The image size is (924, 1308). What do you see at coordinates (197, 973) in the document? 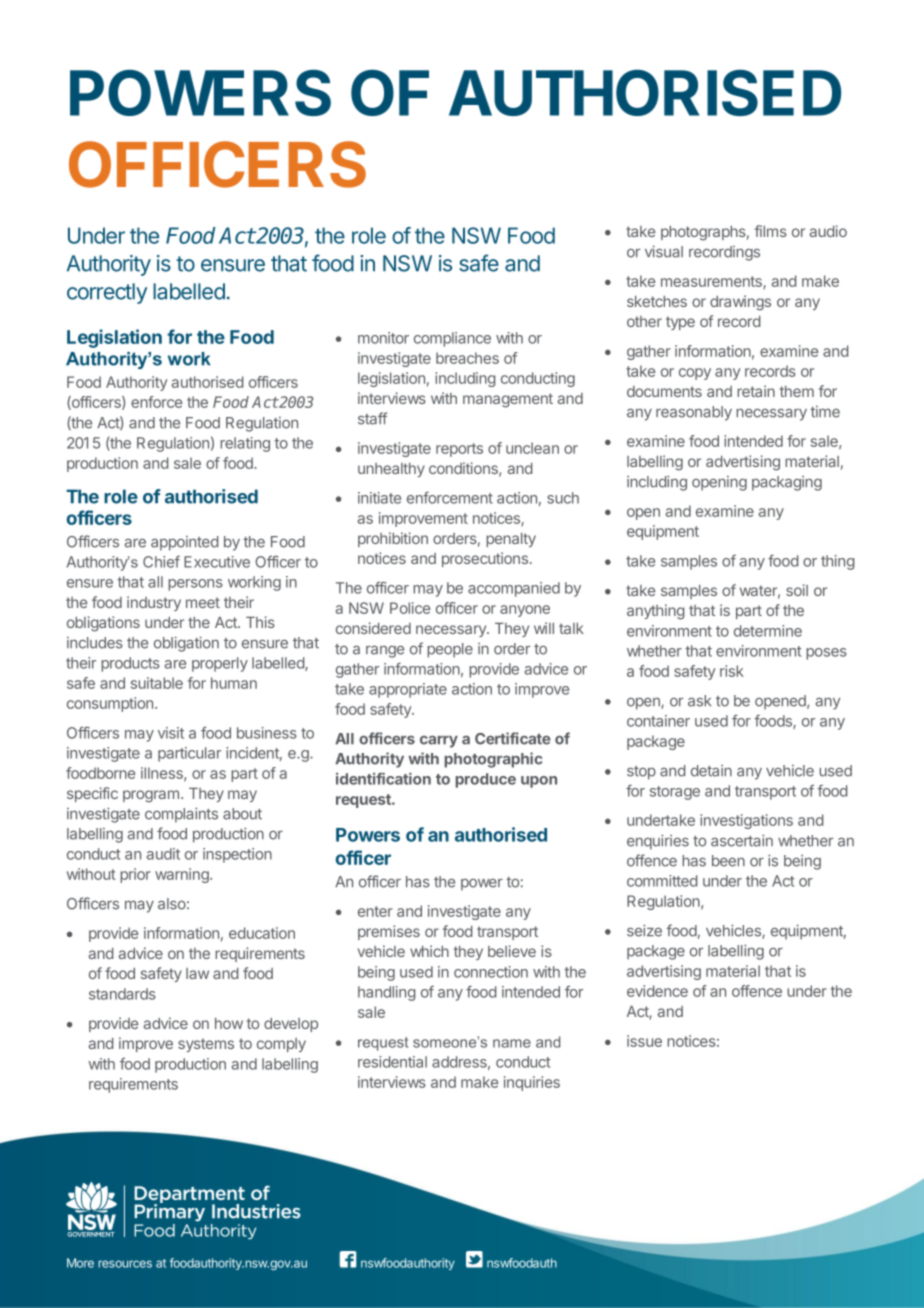
I see `law` at bounding box center [197, 973].
